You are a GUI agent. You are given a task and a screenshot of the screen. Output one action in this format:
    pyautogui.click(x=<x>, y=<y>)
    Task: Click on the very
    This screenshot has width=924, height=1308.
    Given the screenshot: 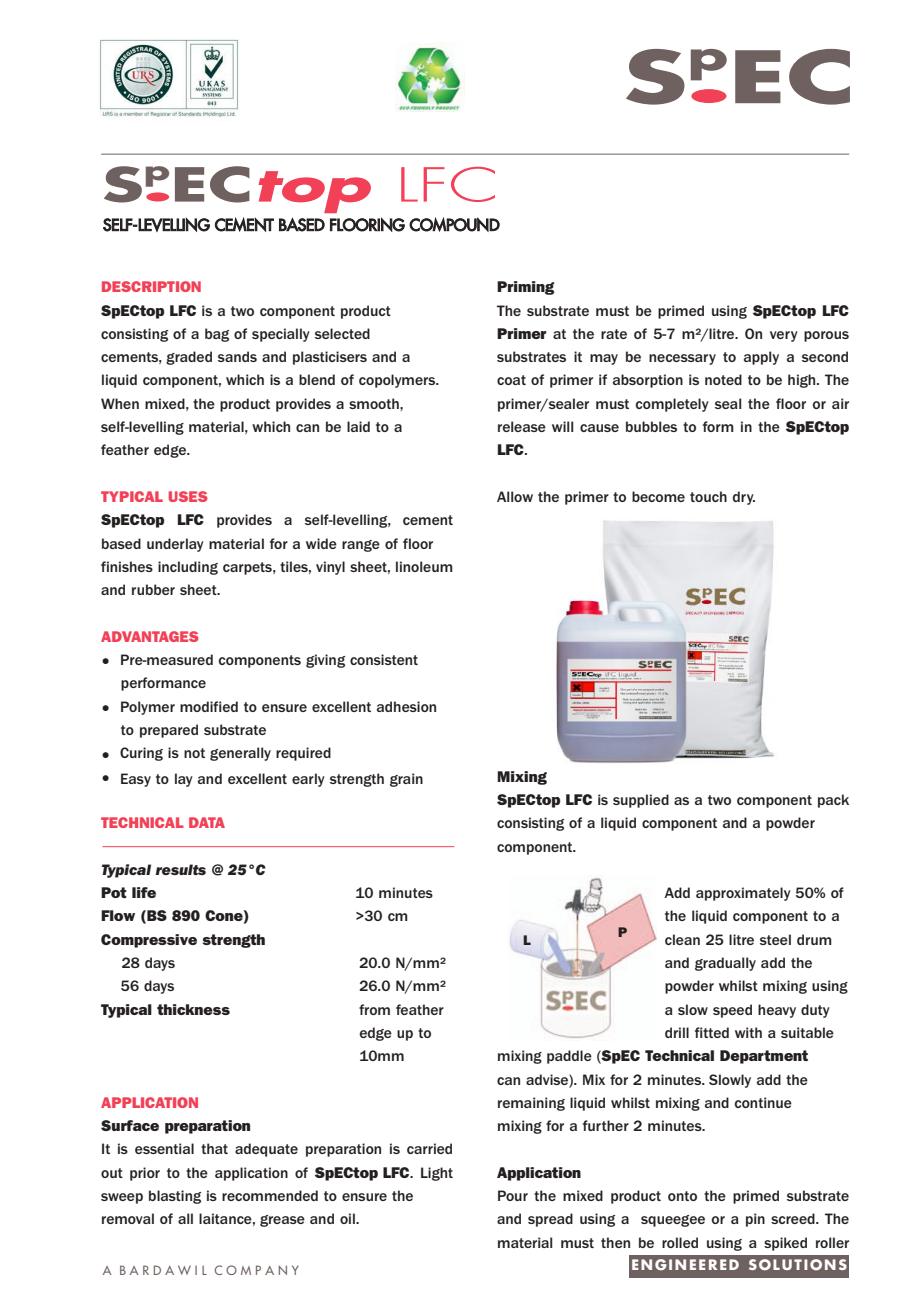 What is the action you would take?
    pyautogui.click(x=784, y=336)
